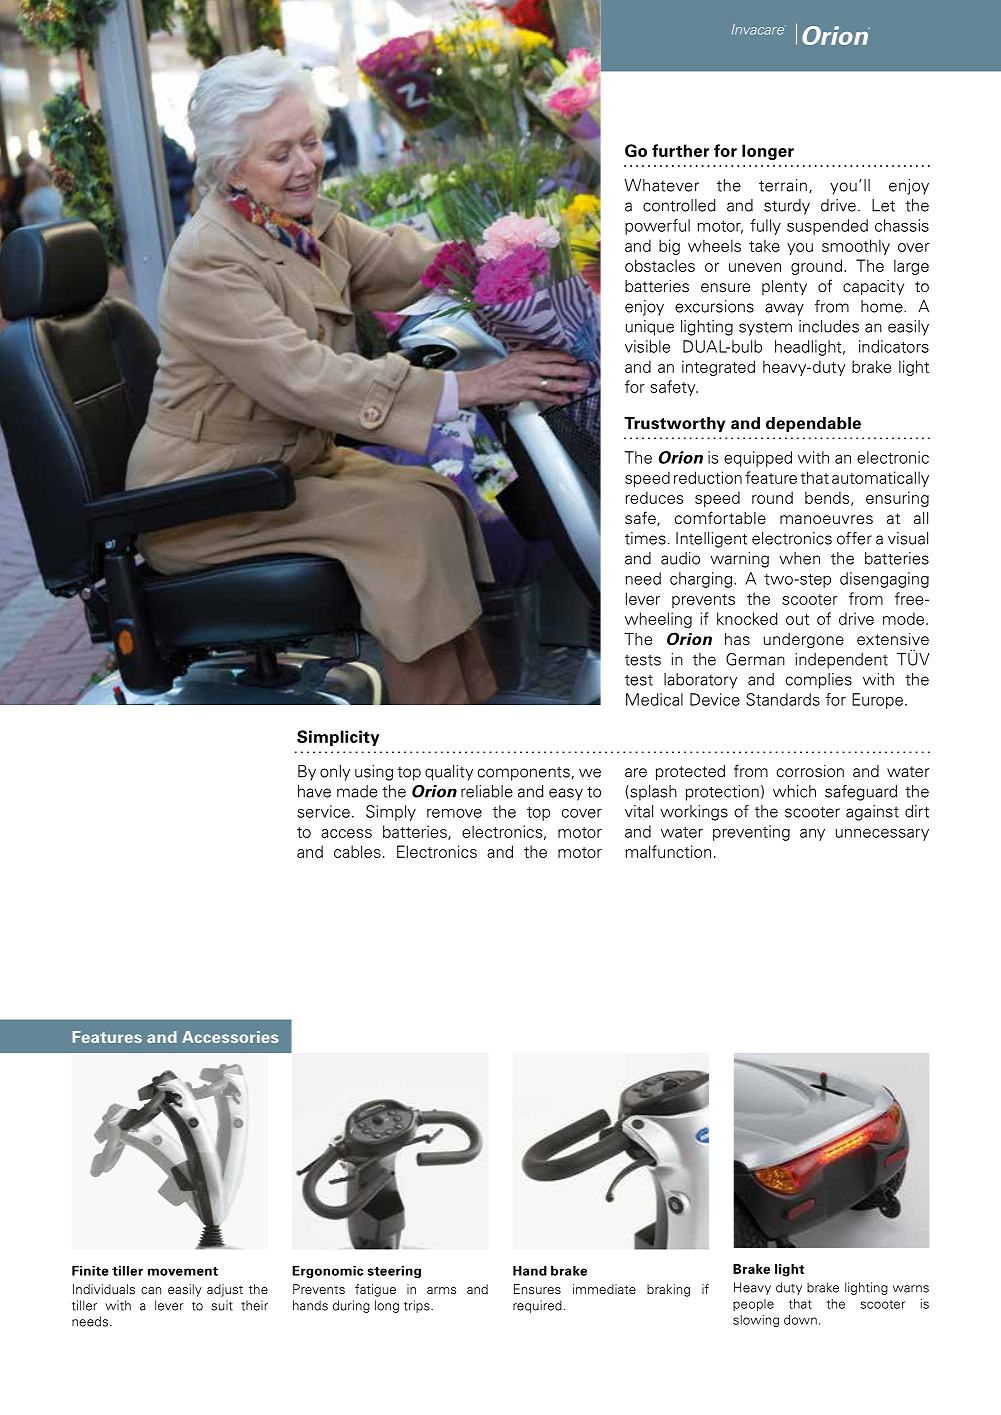 The image size is (1001, 1415). I want to click on powerful, so click(657, 227).
